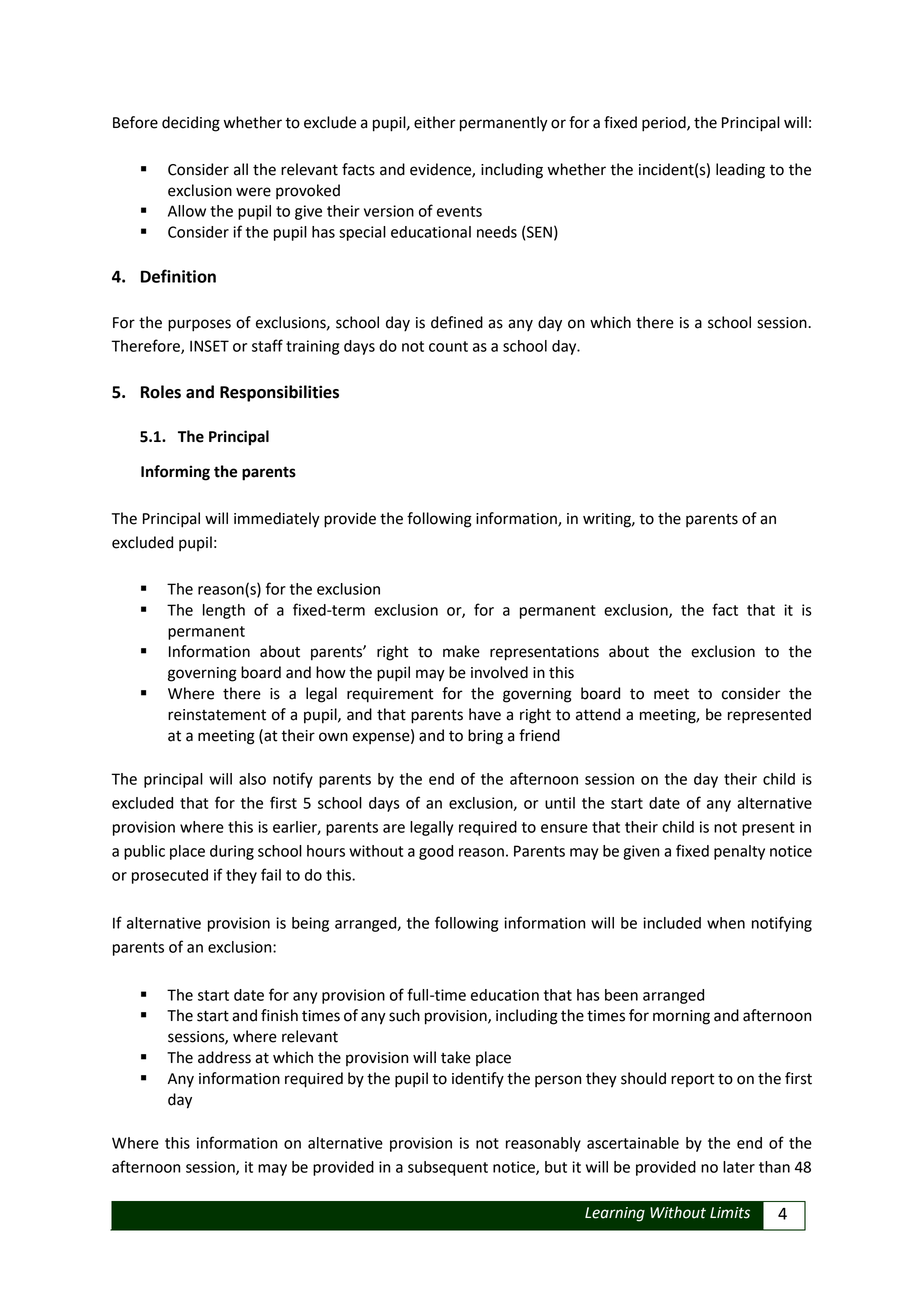  I want to click on good, so click(436, 852).
